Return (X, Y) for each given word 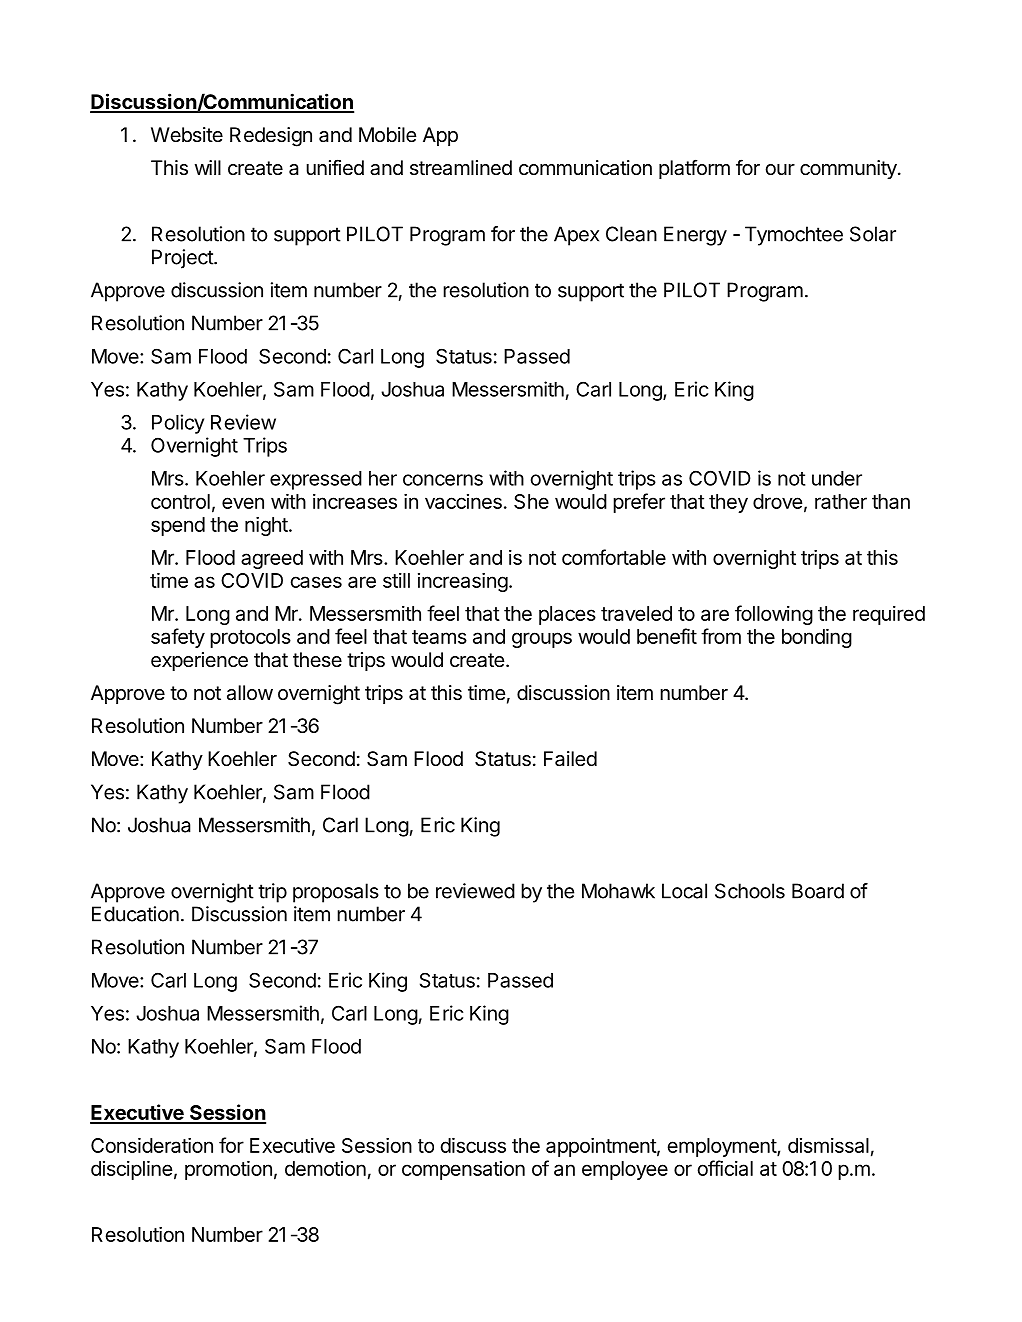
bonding (817, 638)
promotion (228, 1170)
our (780, 169)
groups (542, 640)
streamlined (461, 168)
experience (199, 661)
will (208, 167)
